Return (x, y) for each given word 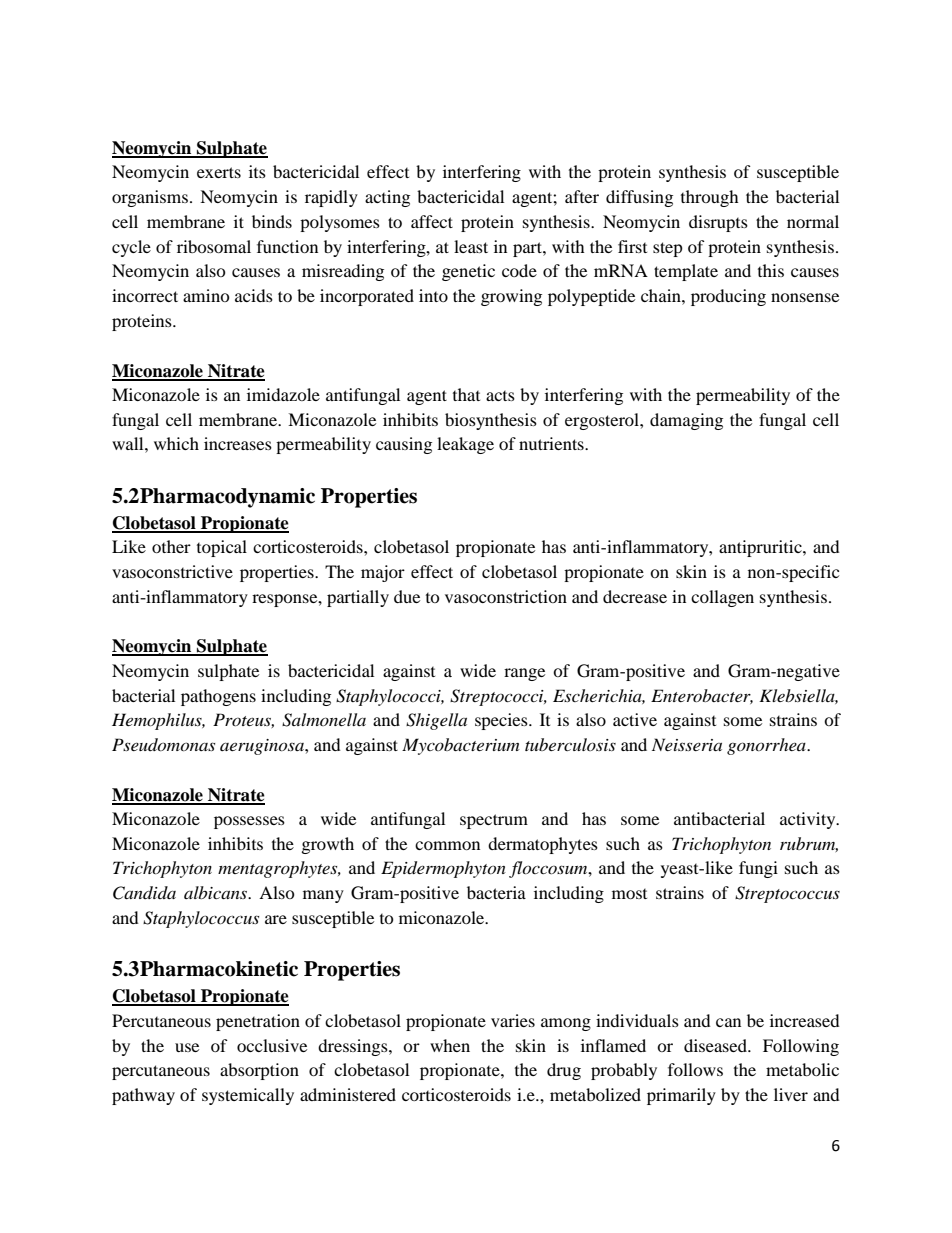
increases (238, 443)
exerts (219, 172)
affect (432, 221)
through (710, 198)
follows (695, 1069)
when (450, 1045)
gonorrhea (767, 746)
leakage (465, 445)
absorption (259, 1071)
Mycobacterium (460, 746)
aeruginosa (263, 747)
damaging (686, 421)
